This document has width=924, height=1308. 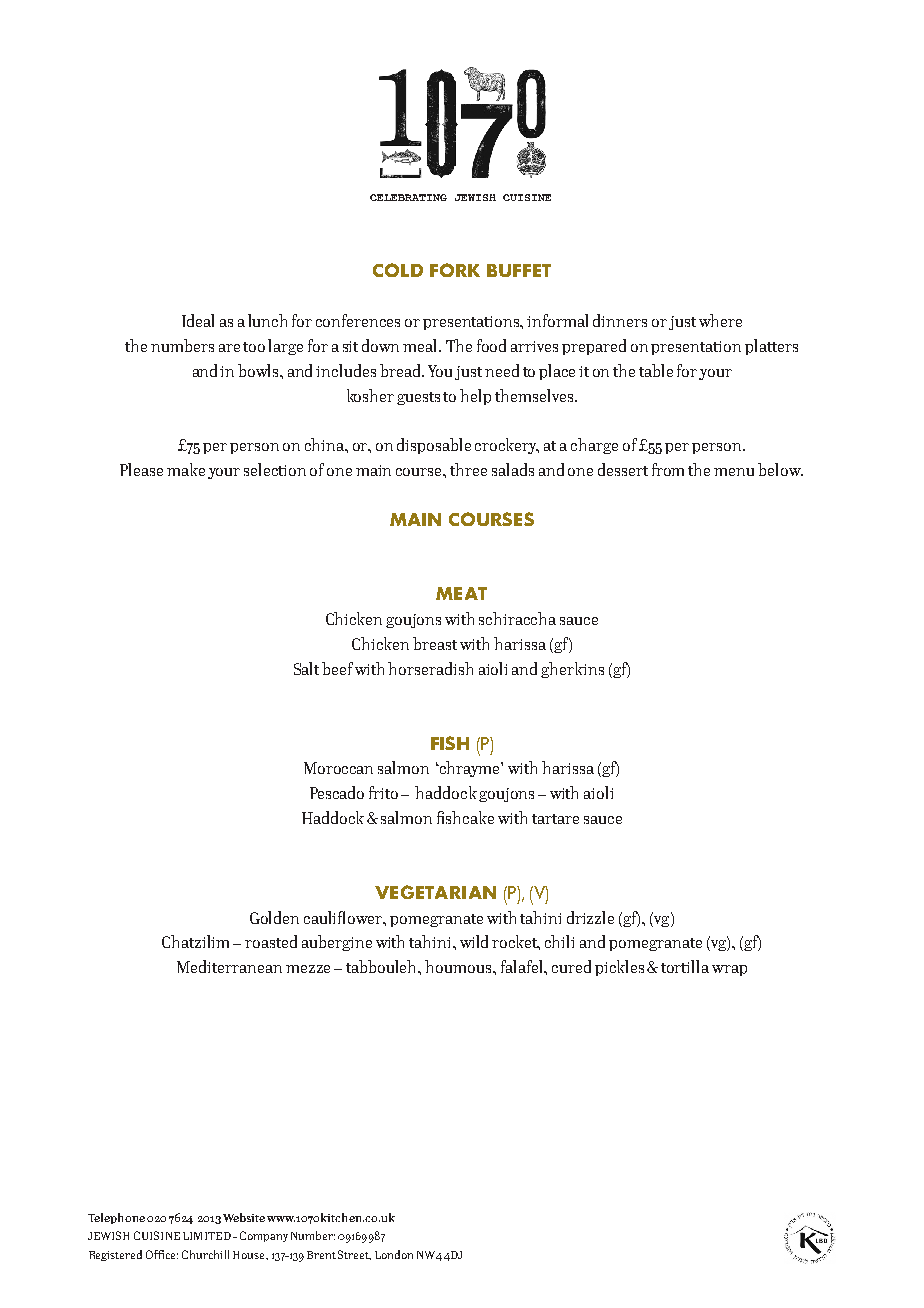 What do you see at coordinates (720, 320) in the document?
I see `where` at bounding box center [720, 320].
